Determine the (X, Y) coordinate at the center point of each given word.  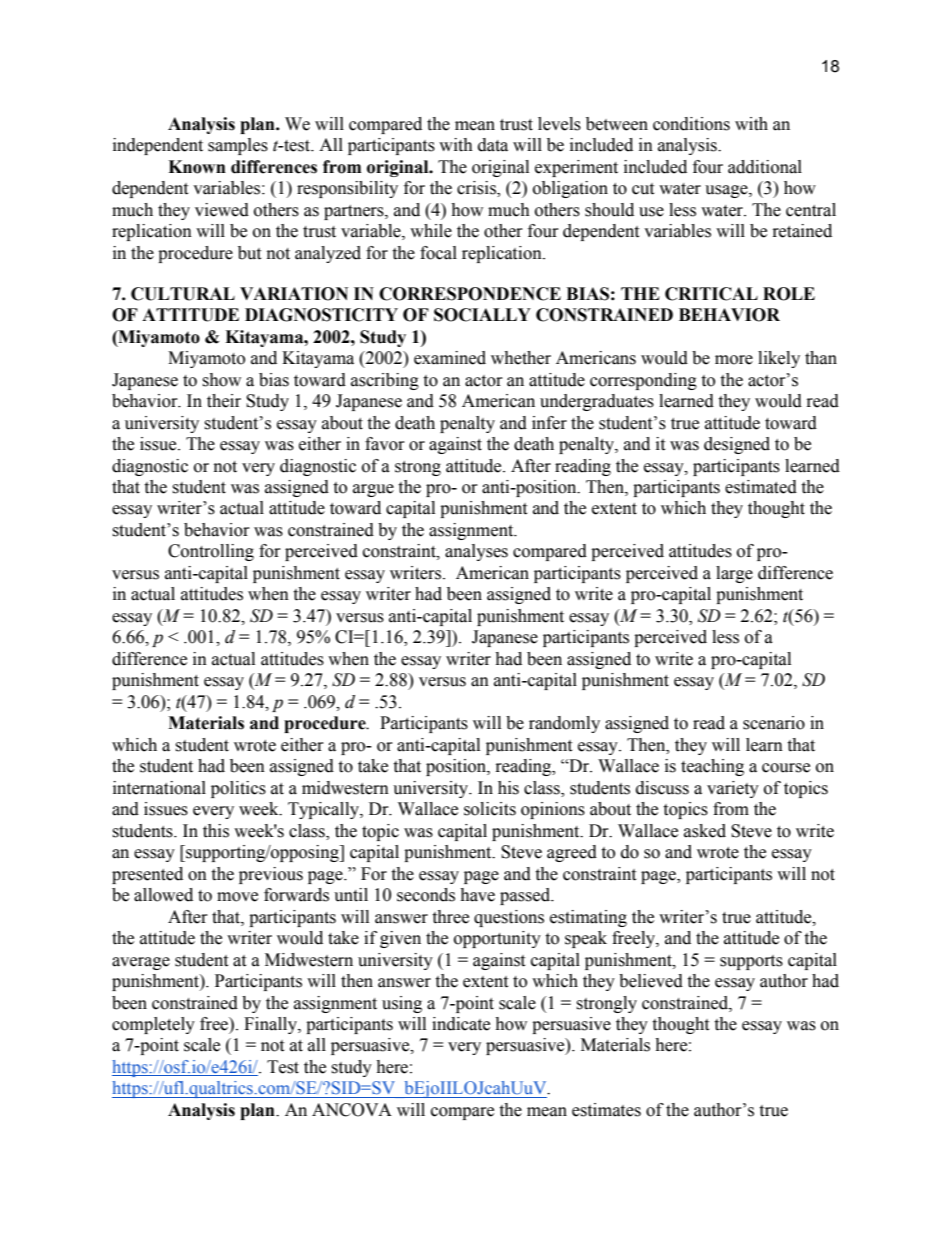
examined (450, 358)
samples (238, 146)
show (221, 380)
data (493, 145)
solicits (490, 809)
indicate (461, 1024)
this (216, 831)
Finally (271, 1025)
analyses (476, 552)
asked (705, 831)
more (734, 360)
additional (765, 167)
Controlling (211, 552)
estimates (606, 1110)
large (734, 574)
